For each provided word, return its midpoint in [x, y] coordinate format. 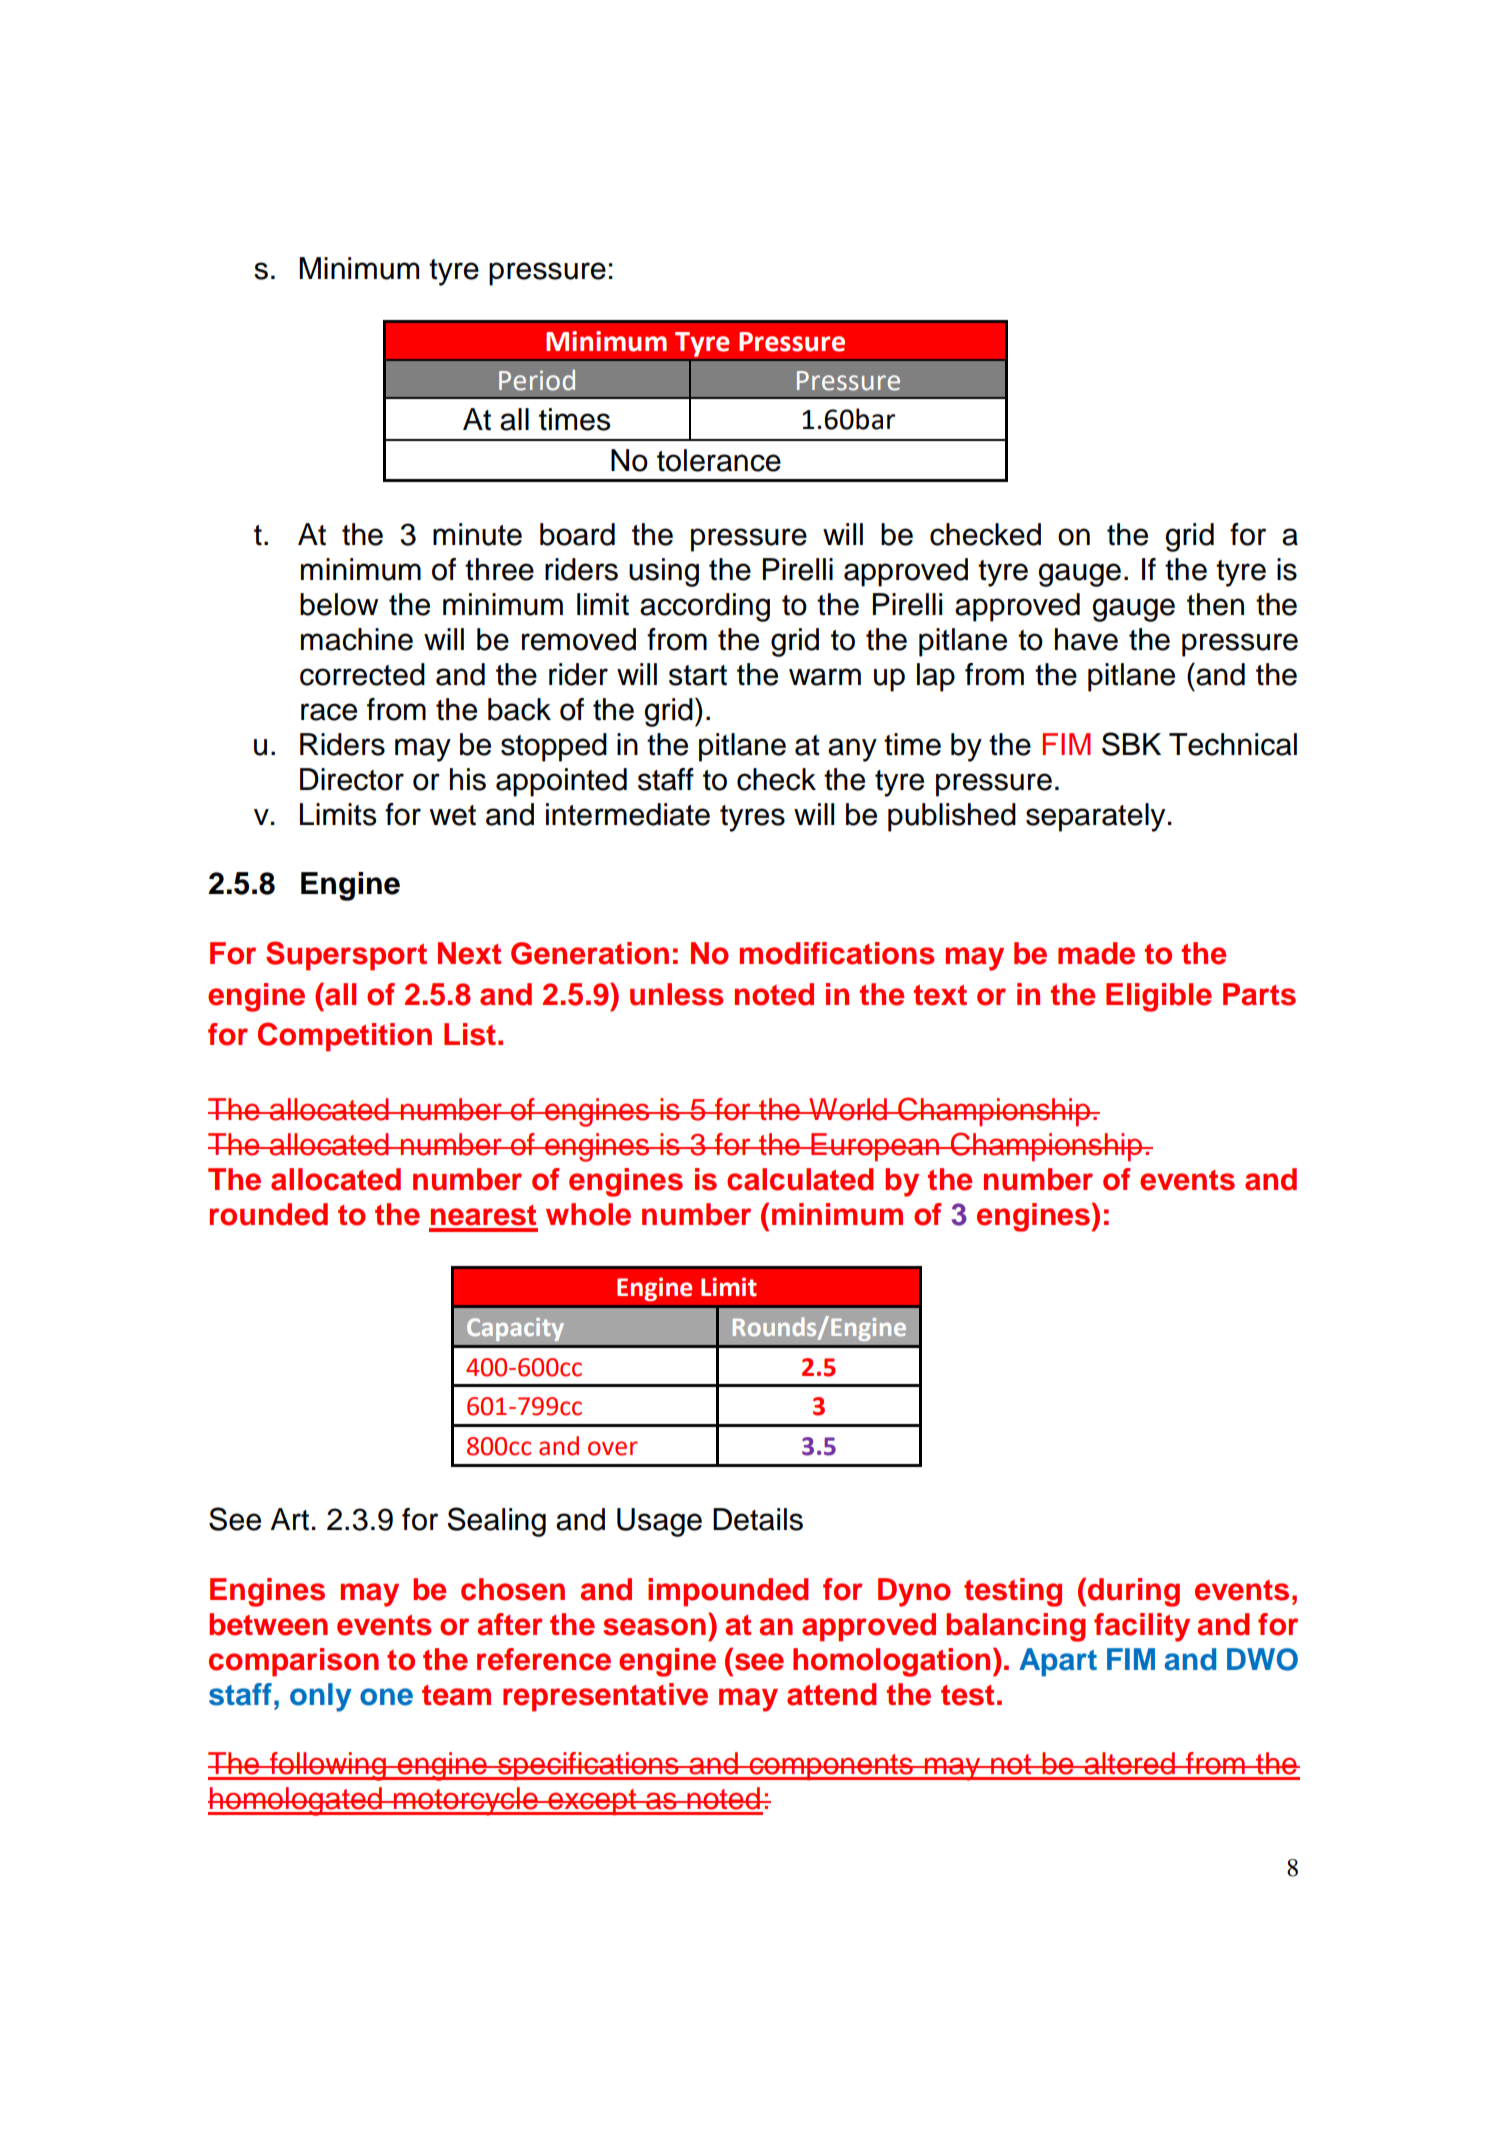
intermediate [628, 814]
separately [1095, 817]
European [875, 1147]
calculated [800, 1179]
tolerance [719, 460]
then [1215, 604]
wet [452, 815]
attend [831, 1694]
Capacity [515, 1329]
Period [537, 380]
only [321, 1697]
